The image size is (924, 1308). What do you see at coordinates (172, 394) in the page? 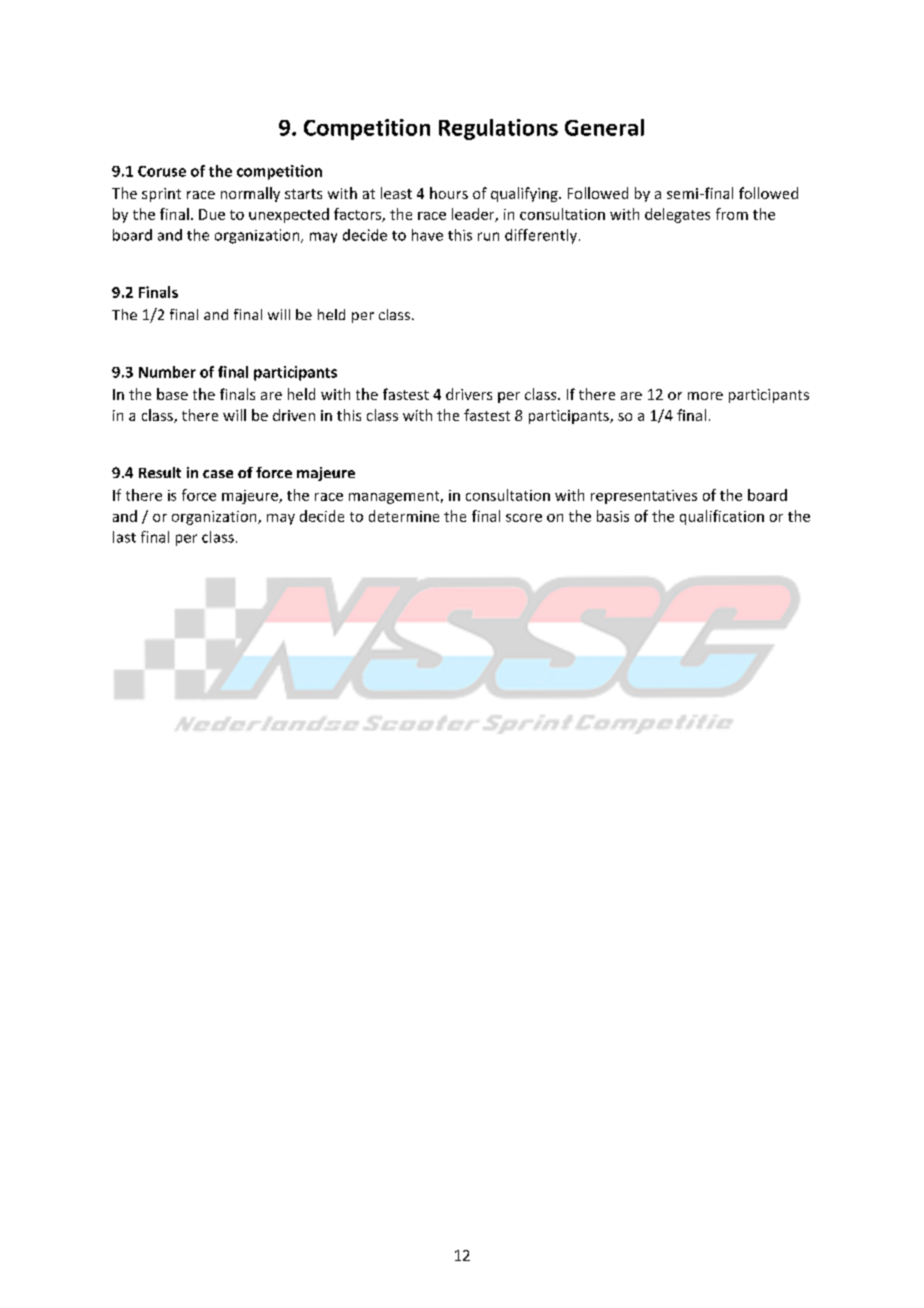
I see `base` at bounding box center [172, 394].
